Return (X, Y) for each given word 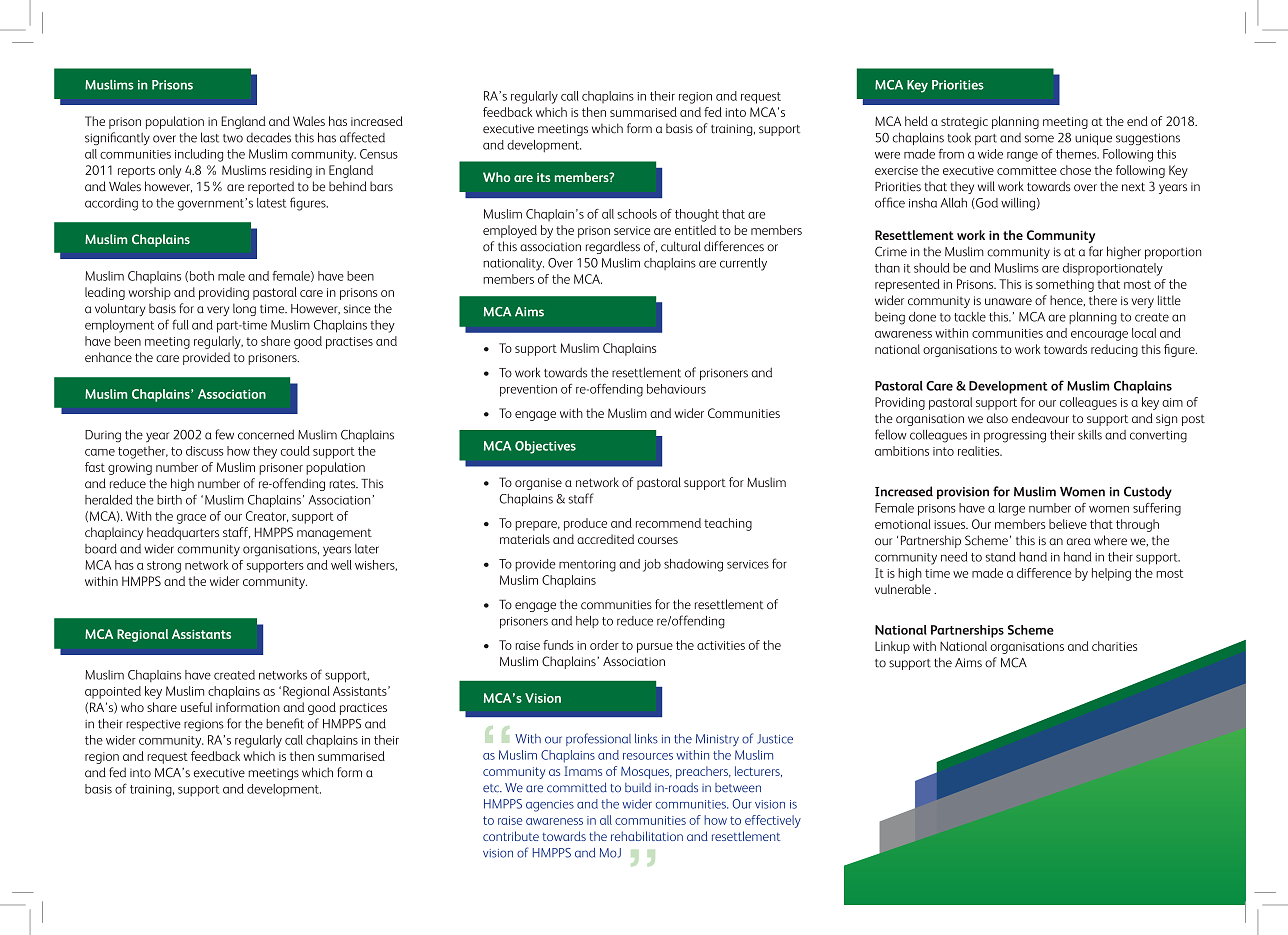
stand (1000, 557)
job (652, 565)
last (210, 137)
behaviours (676, 389)
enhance (108, 357)
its (543, 177)
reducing (1114, 350)
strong (164, 567)
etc (492, 788)
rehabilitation (647, 836)
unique (1093, 139)
